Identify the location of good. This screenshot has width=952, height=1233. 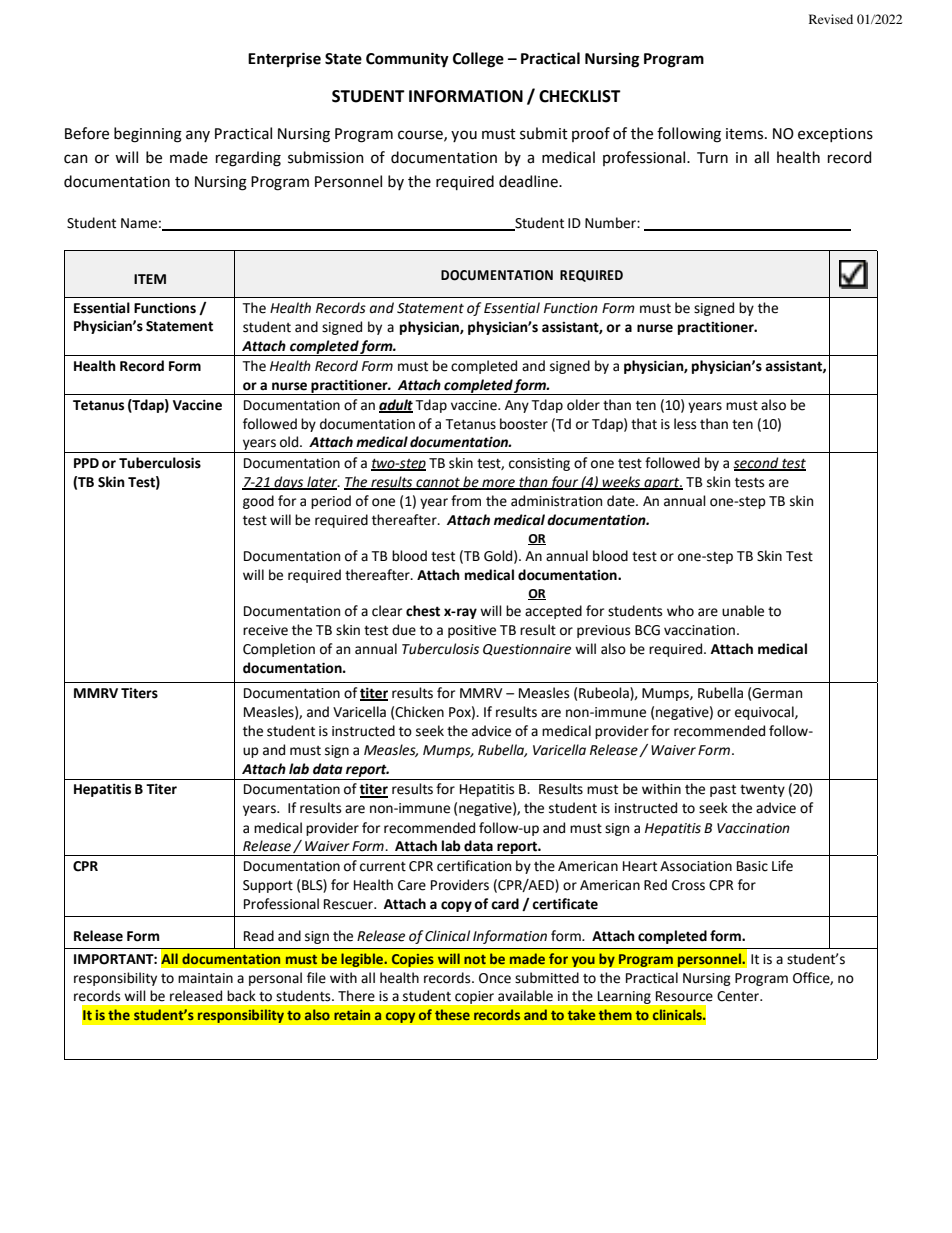
(258, 502).
